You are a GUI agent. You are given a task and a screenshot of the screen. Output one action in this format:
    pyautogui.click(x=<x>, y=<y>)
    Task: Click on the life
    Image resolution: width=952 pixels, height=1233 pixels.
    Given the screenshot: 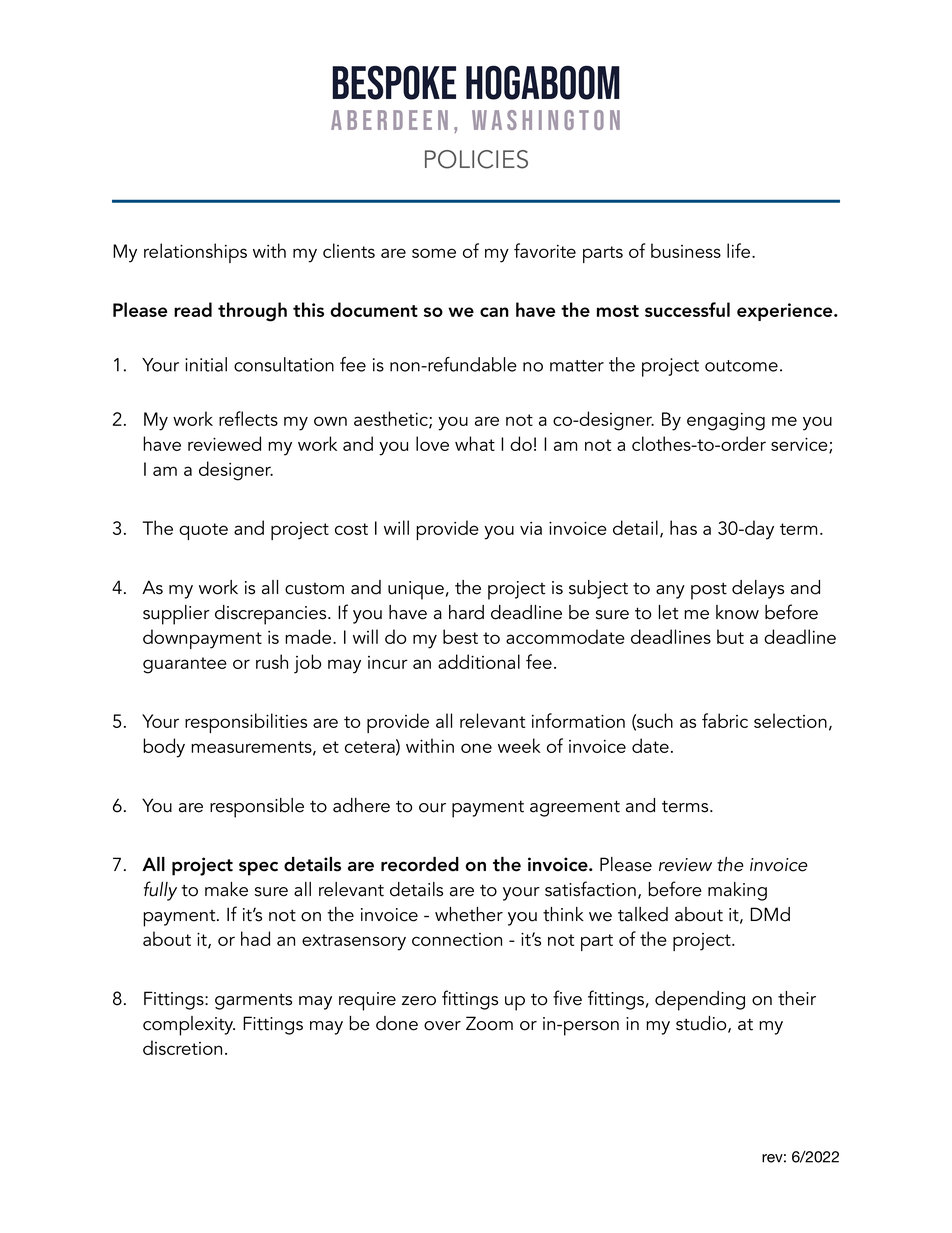 What is the action you would take?
    pyautogui.click(x=740, y=250)
